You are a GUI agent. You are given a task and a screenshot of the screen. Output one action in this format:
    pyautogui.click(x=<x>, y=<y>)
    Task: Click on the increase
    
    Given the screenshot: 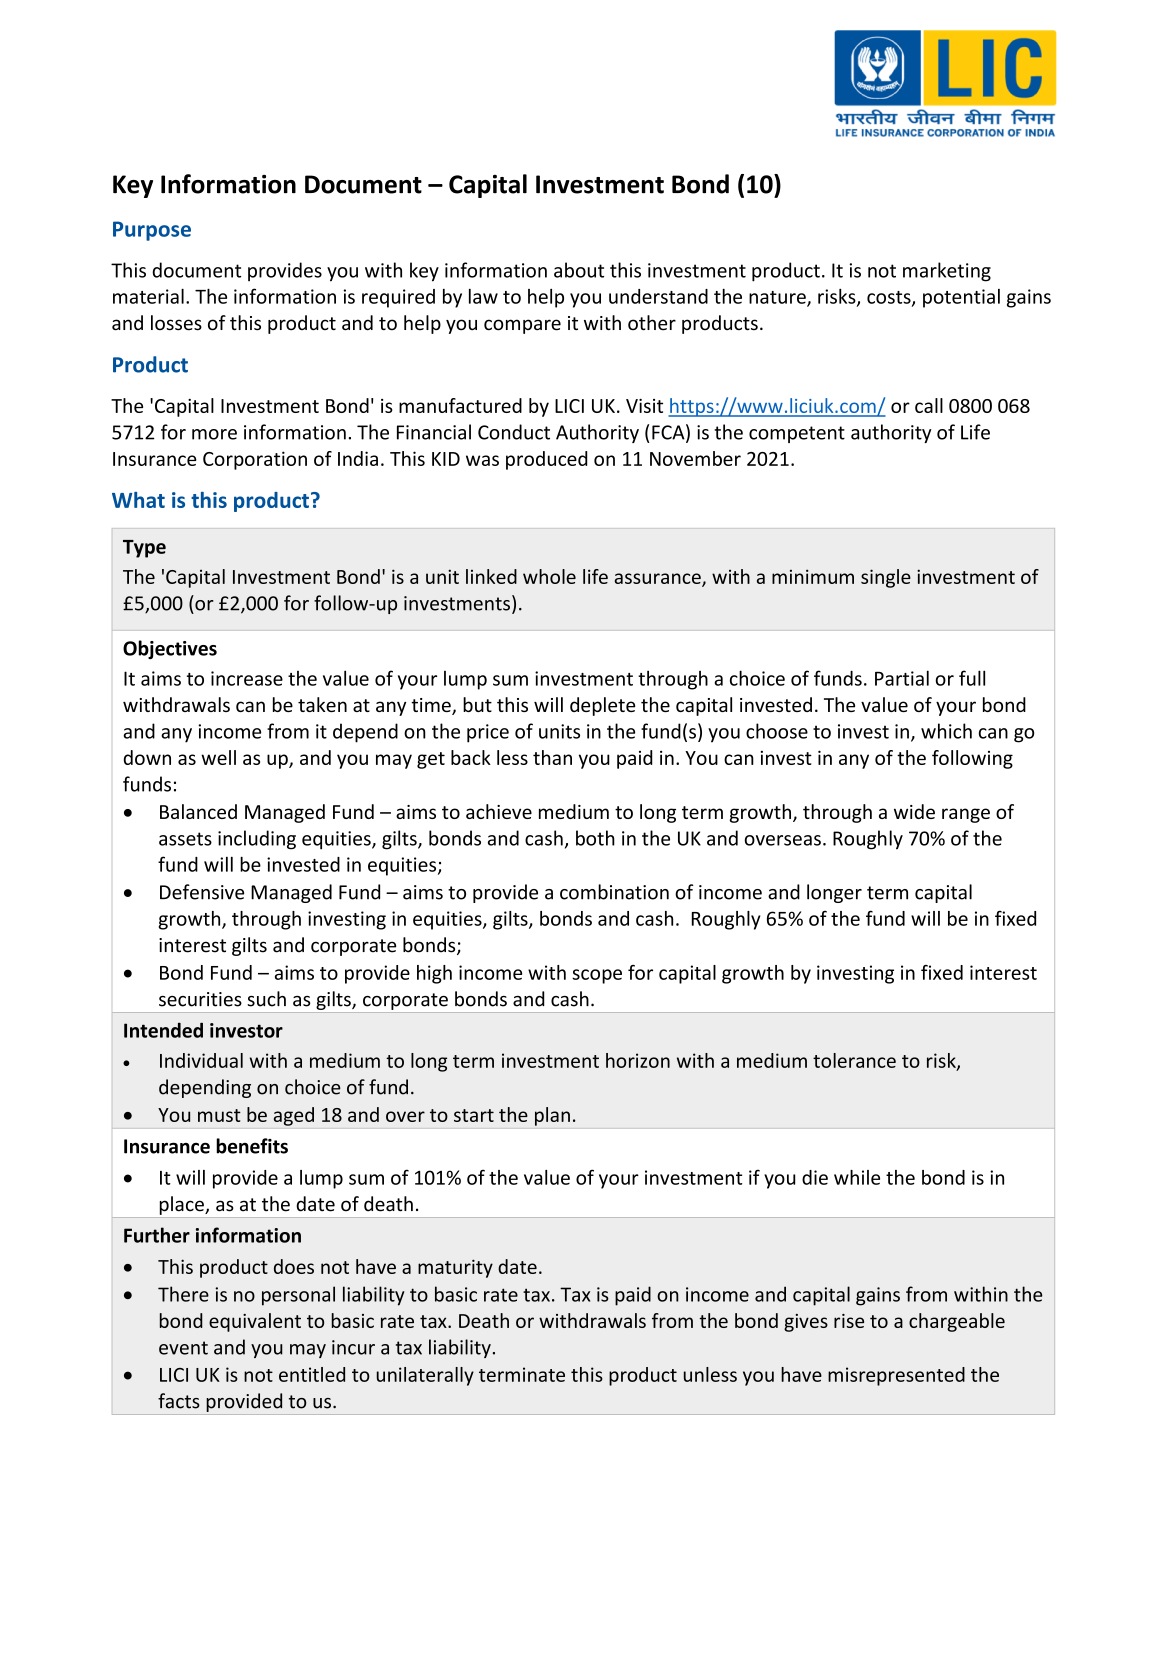 What is the action you would take?
    pyautogui.click(x=247, y=678)
